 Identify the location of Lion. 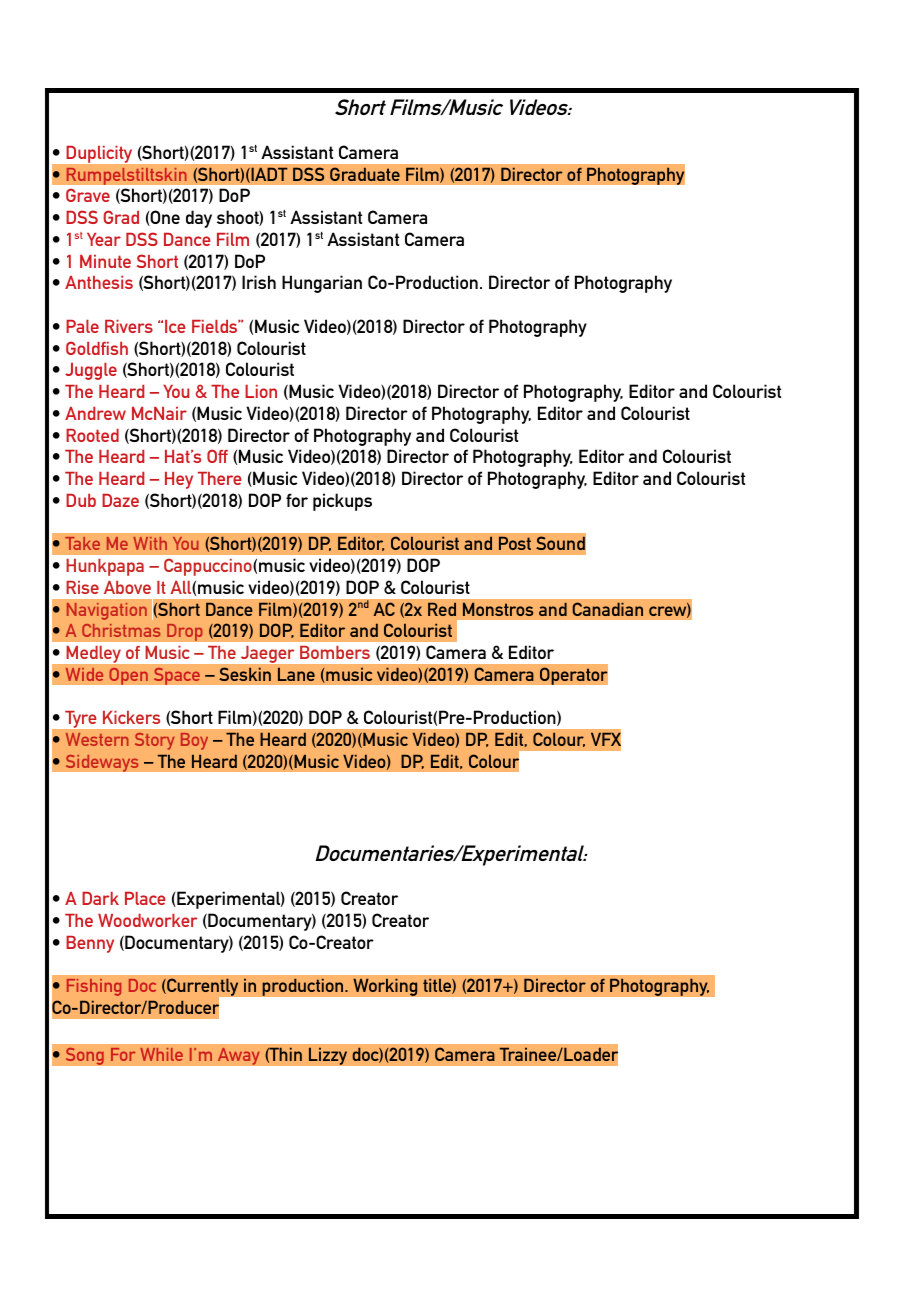
(261, 391).
